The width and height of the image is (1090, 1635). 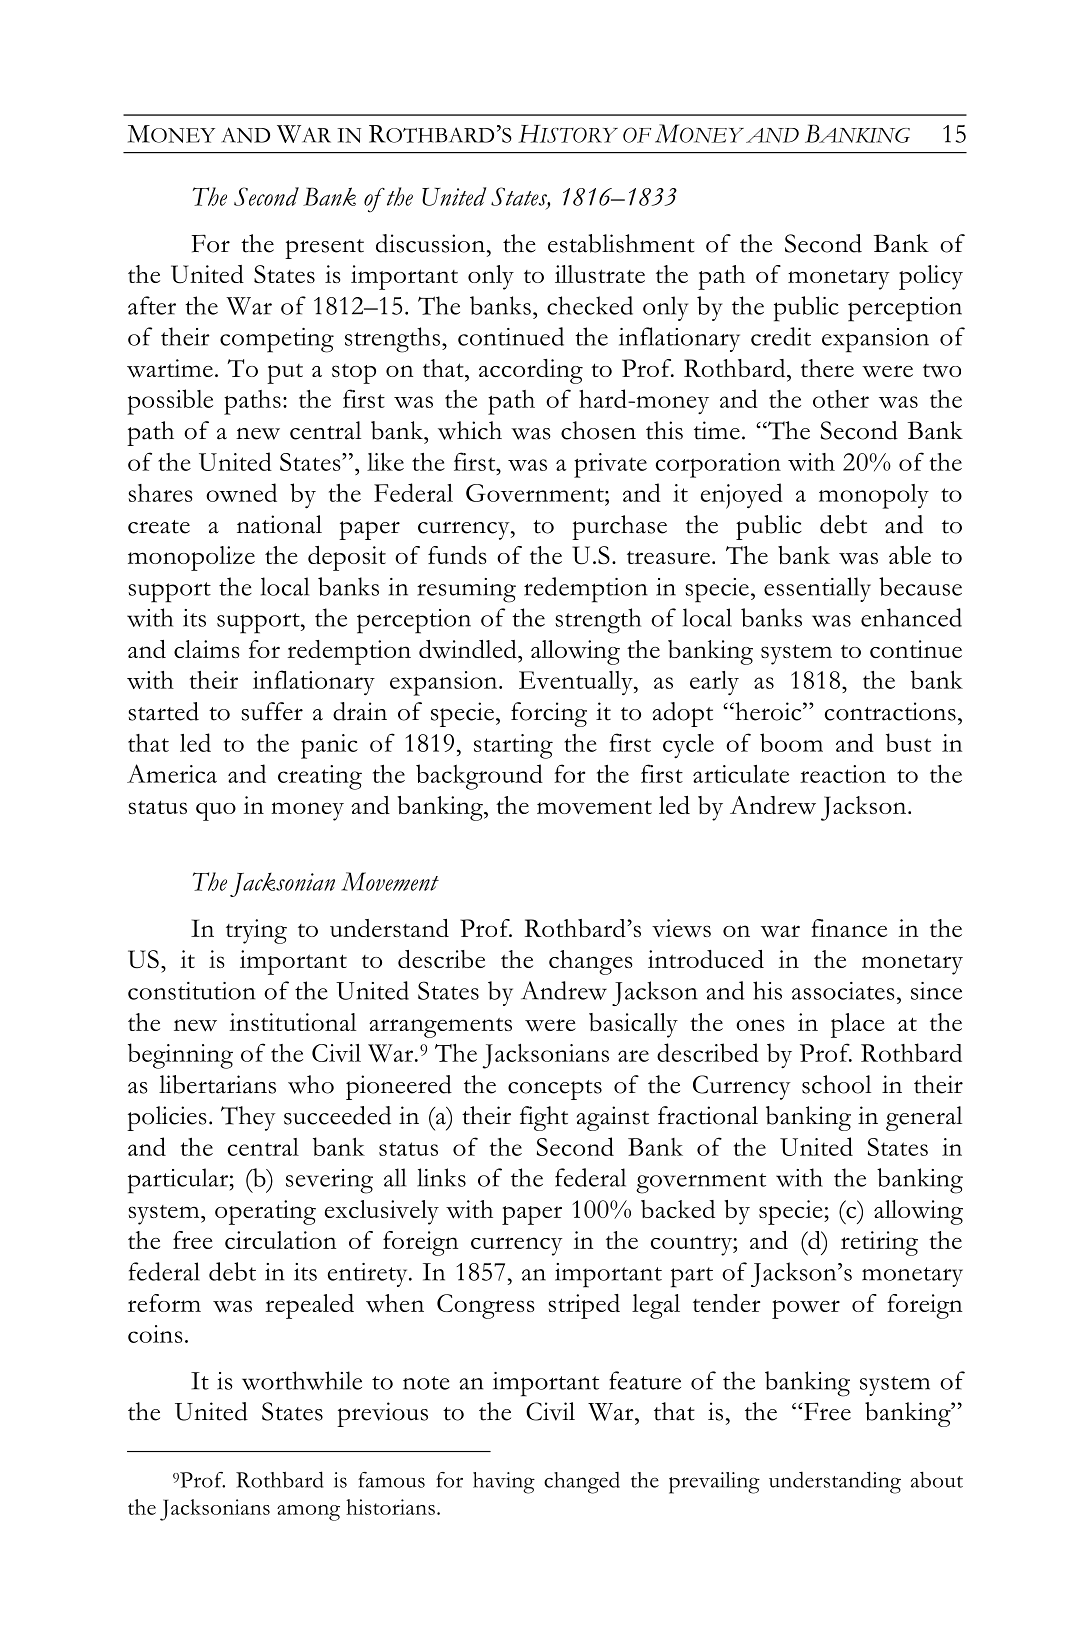 I want to click on Eventually, so click(x=577, y=683).
